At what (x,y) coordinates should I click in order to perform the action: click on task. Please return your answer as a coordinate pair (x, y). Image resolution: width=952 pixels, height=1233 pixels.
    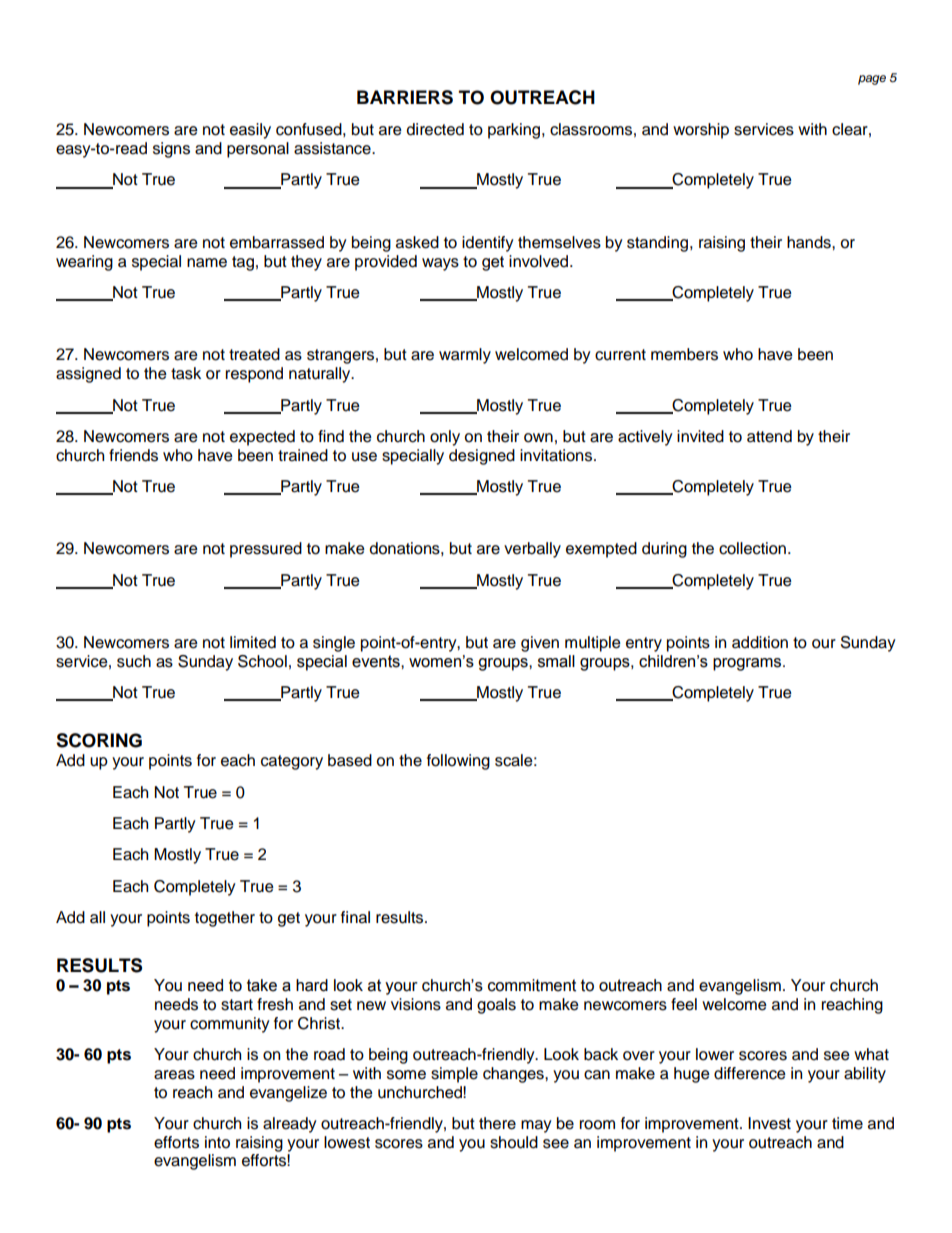
    Looking at the image, I should click on (186, 373).
